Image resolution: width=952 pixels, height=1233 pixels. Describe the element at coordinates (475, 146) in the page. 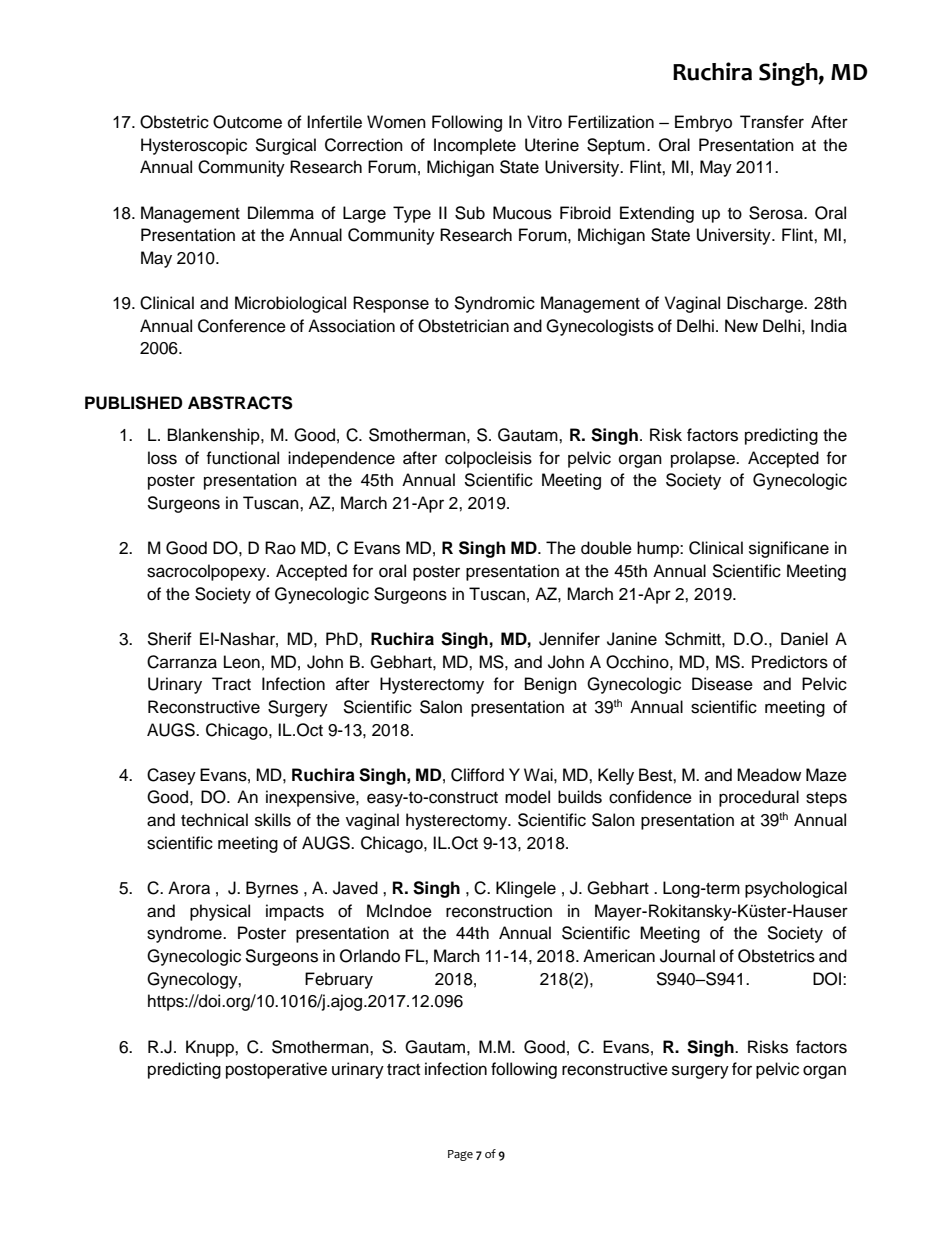

I see `Incomplete` at that location.
